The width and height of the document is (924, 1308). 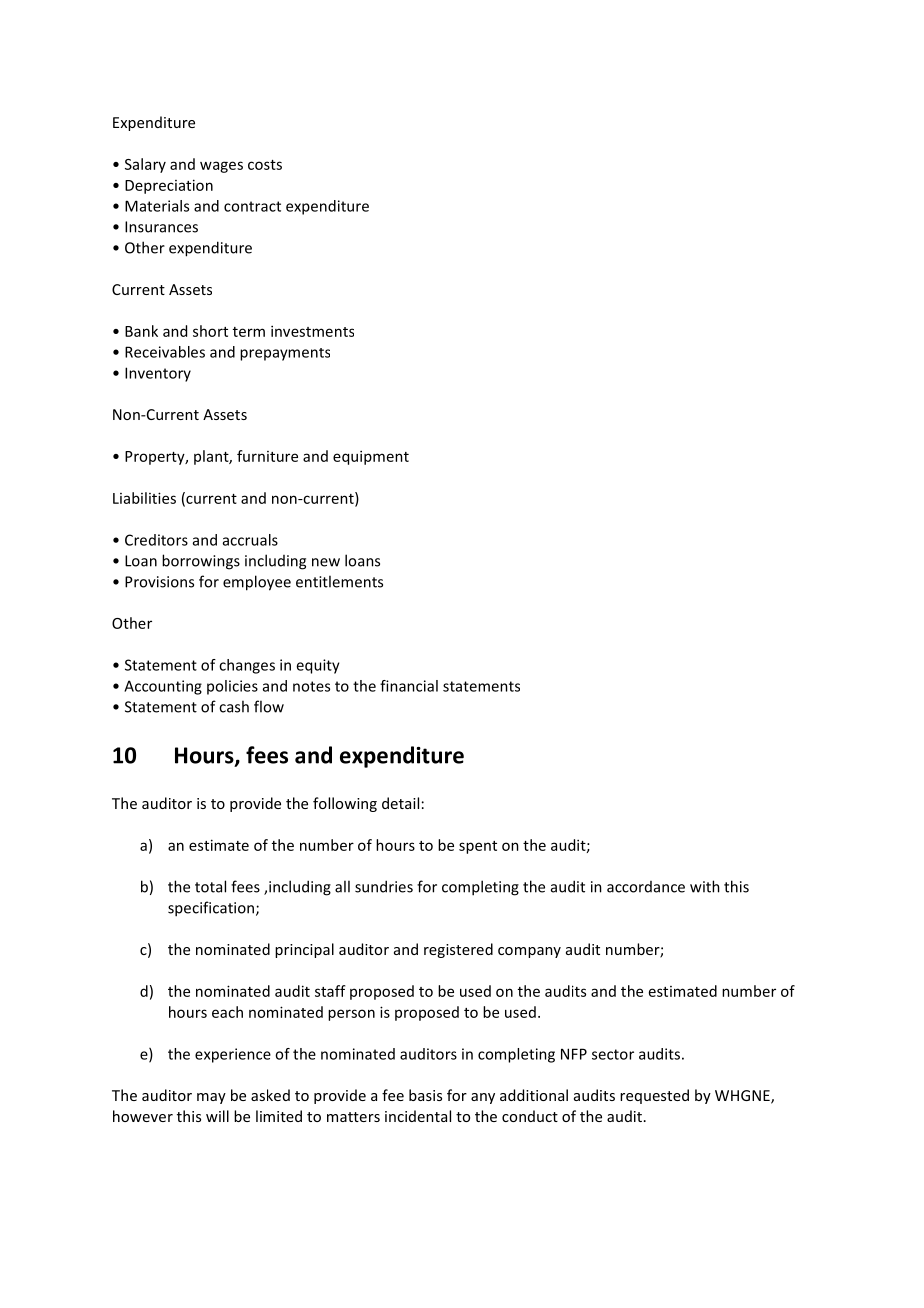 What do you see at coordinates (221, 167) in the document?
I see `wages` at bounding box center [221, 167].
